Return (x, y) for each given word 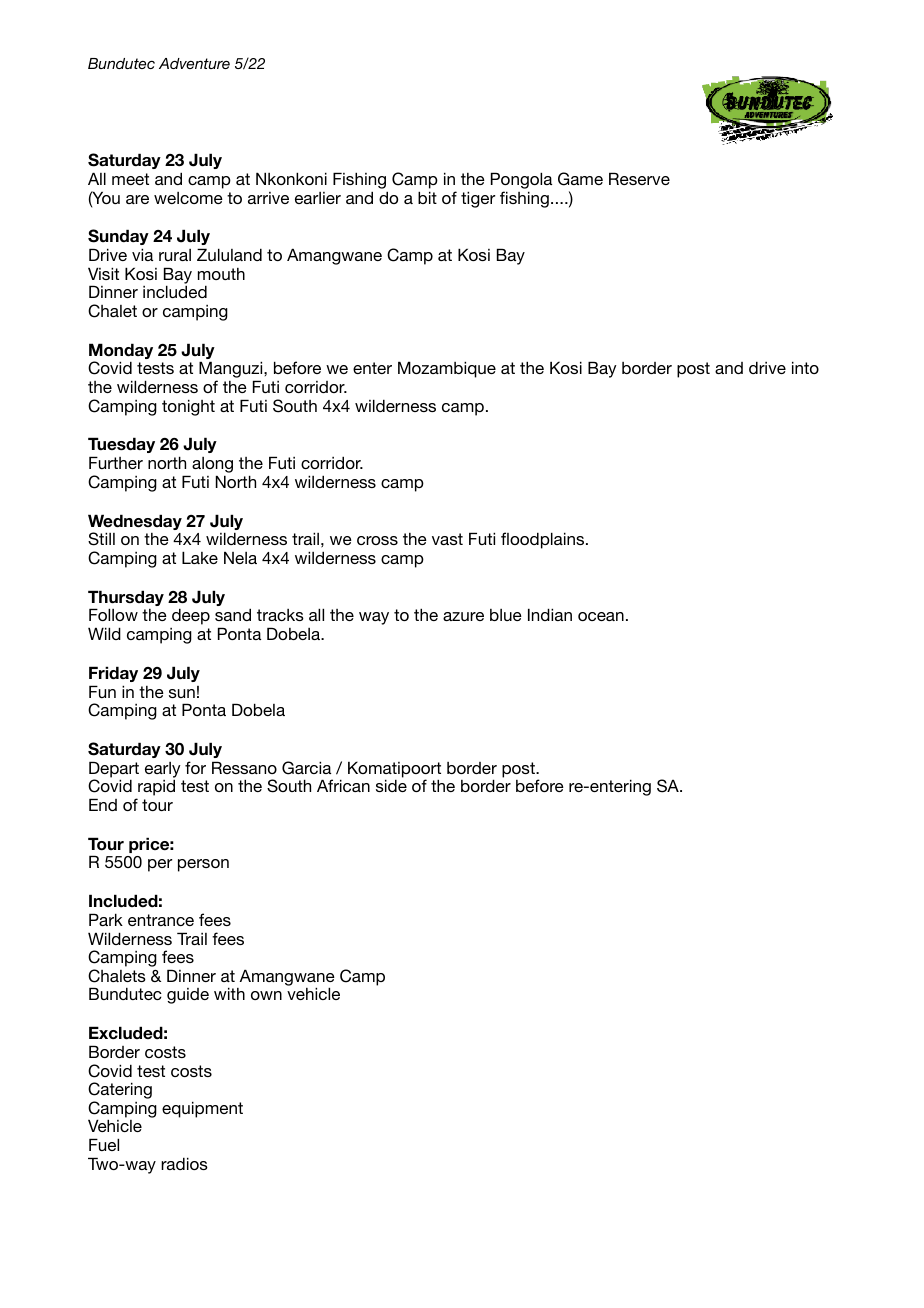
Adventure (194, 63)
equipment (202, 1109)
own (266, 995)
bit (427, 197)
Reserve (639, 178)
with (229, 993)
